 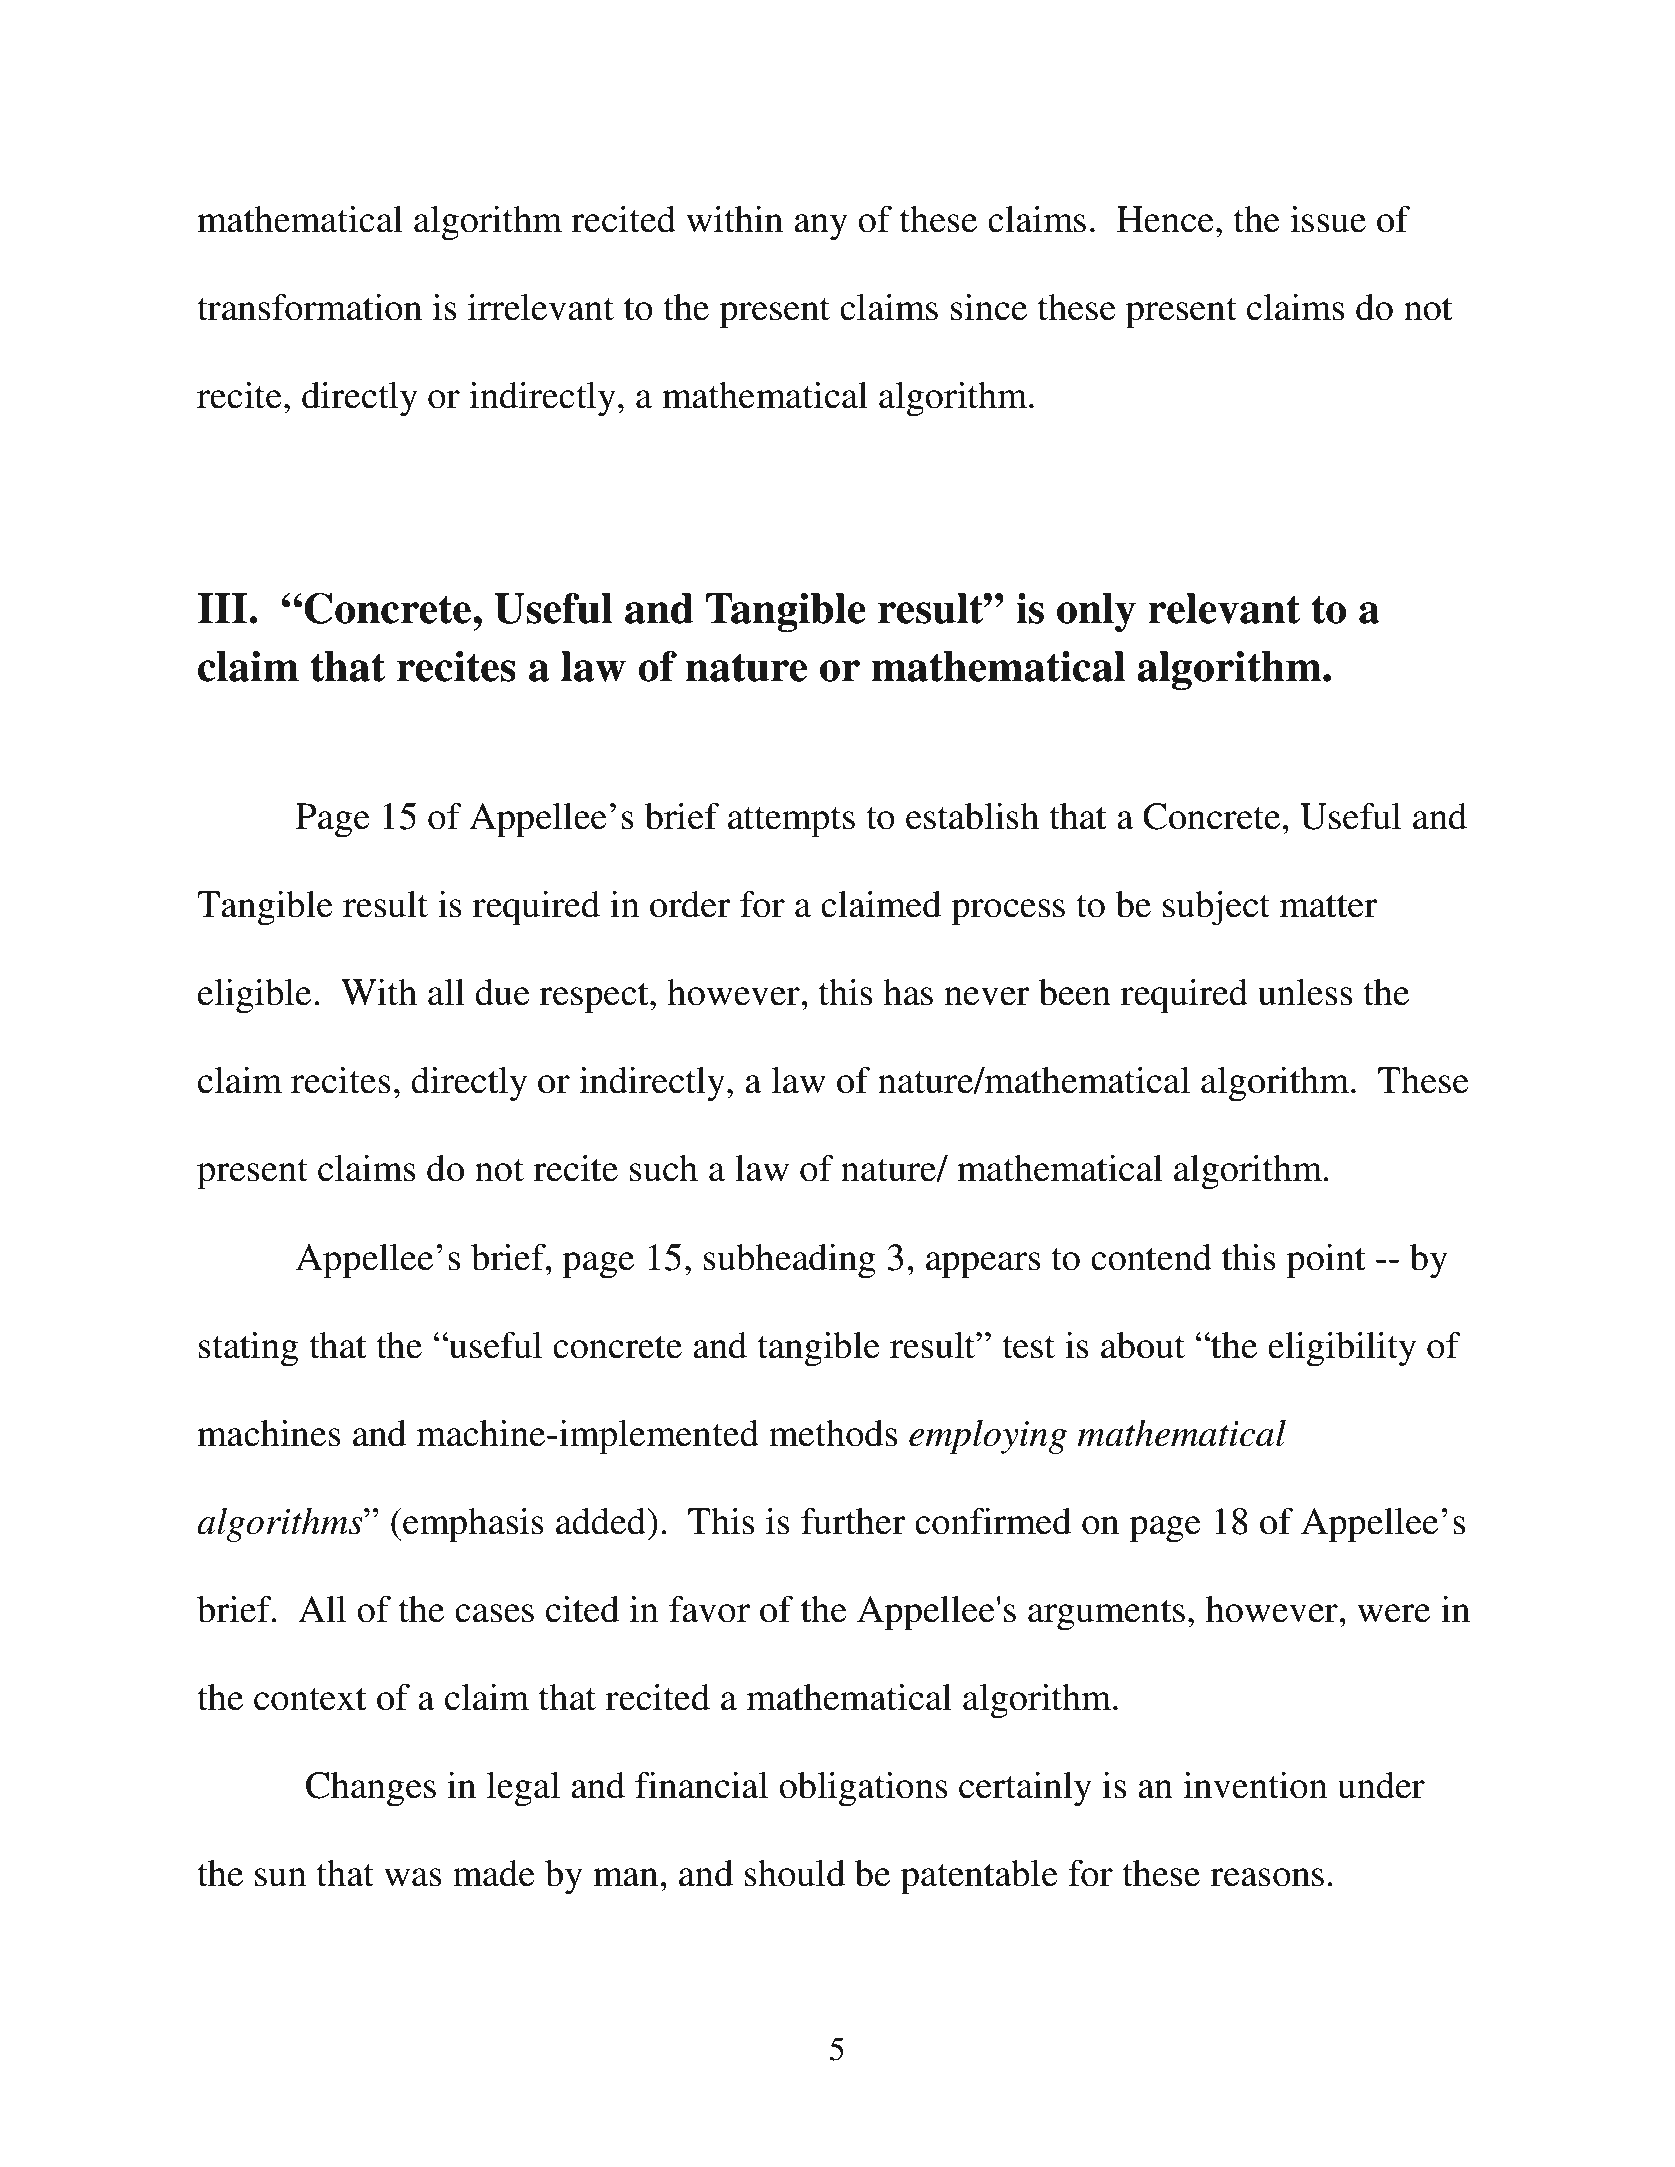 What do you see at coordinates (791, 822) in the page?
I see `attempts` at bounding box center [791, 822].
